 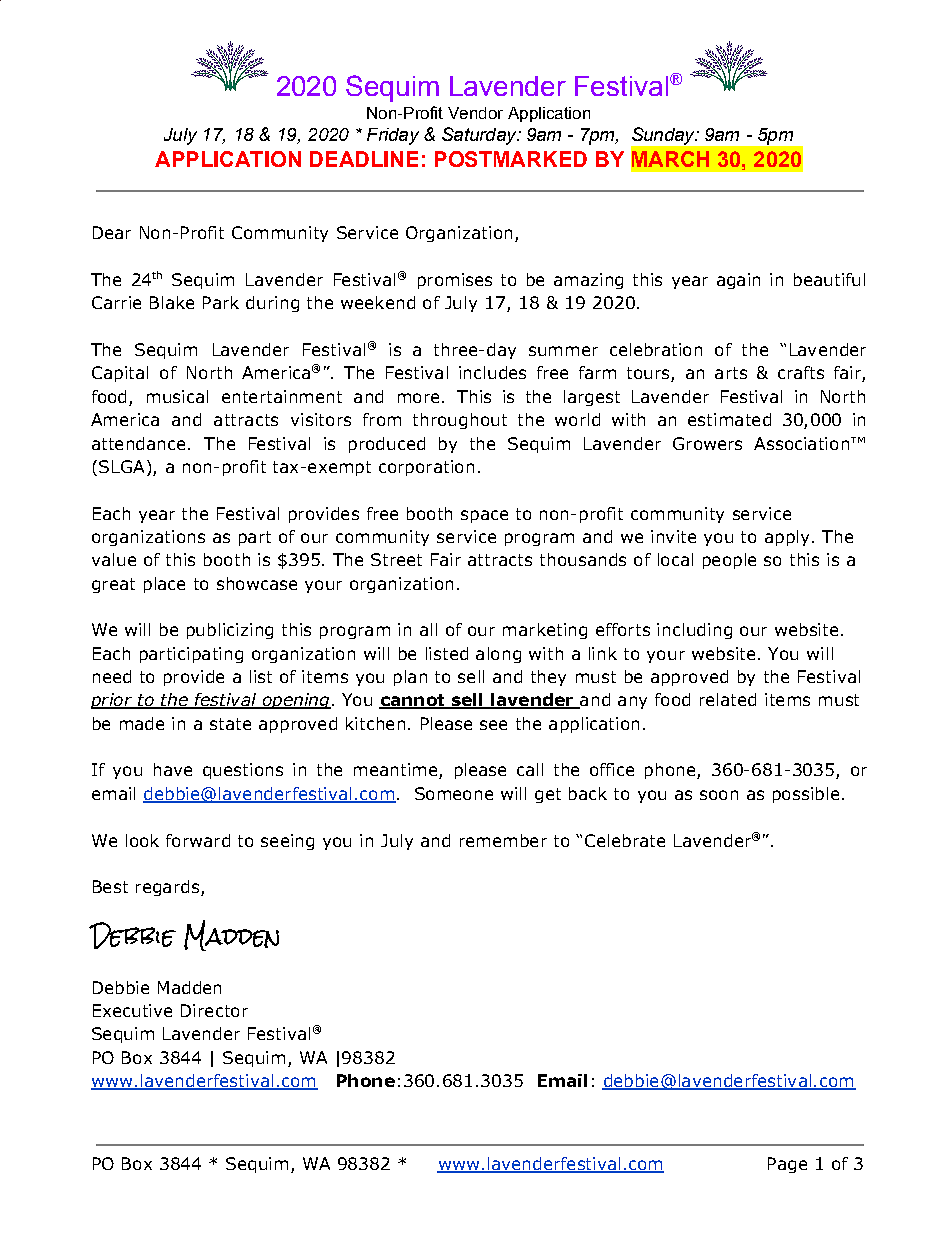 I want to click on Page, so click(x=787, y=1165).
